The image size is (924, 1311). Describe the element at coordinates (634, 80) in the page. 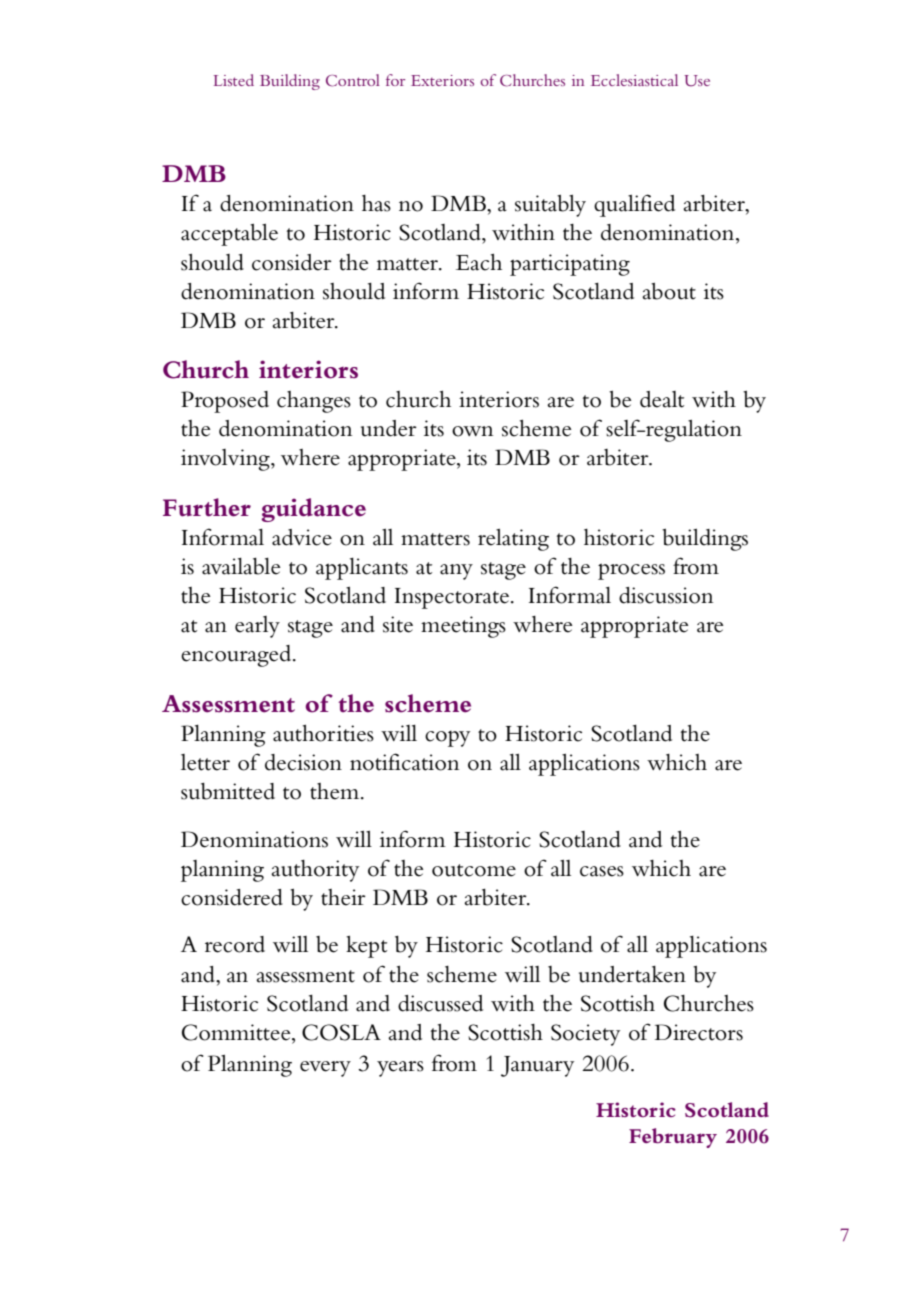

I see `Ecclesiastical` at that location.
